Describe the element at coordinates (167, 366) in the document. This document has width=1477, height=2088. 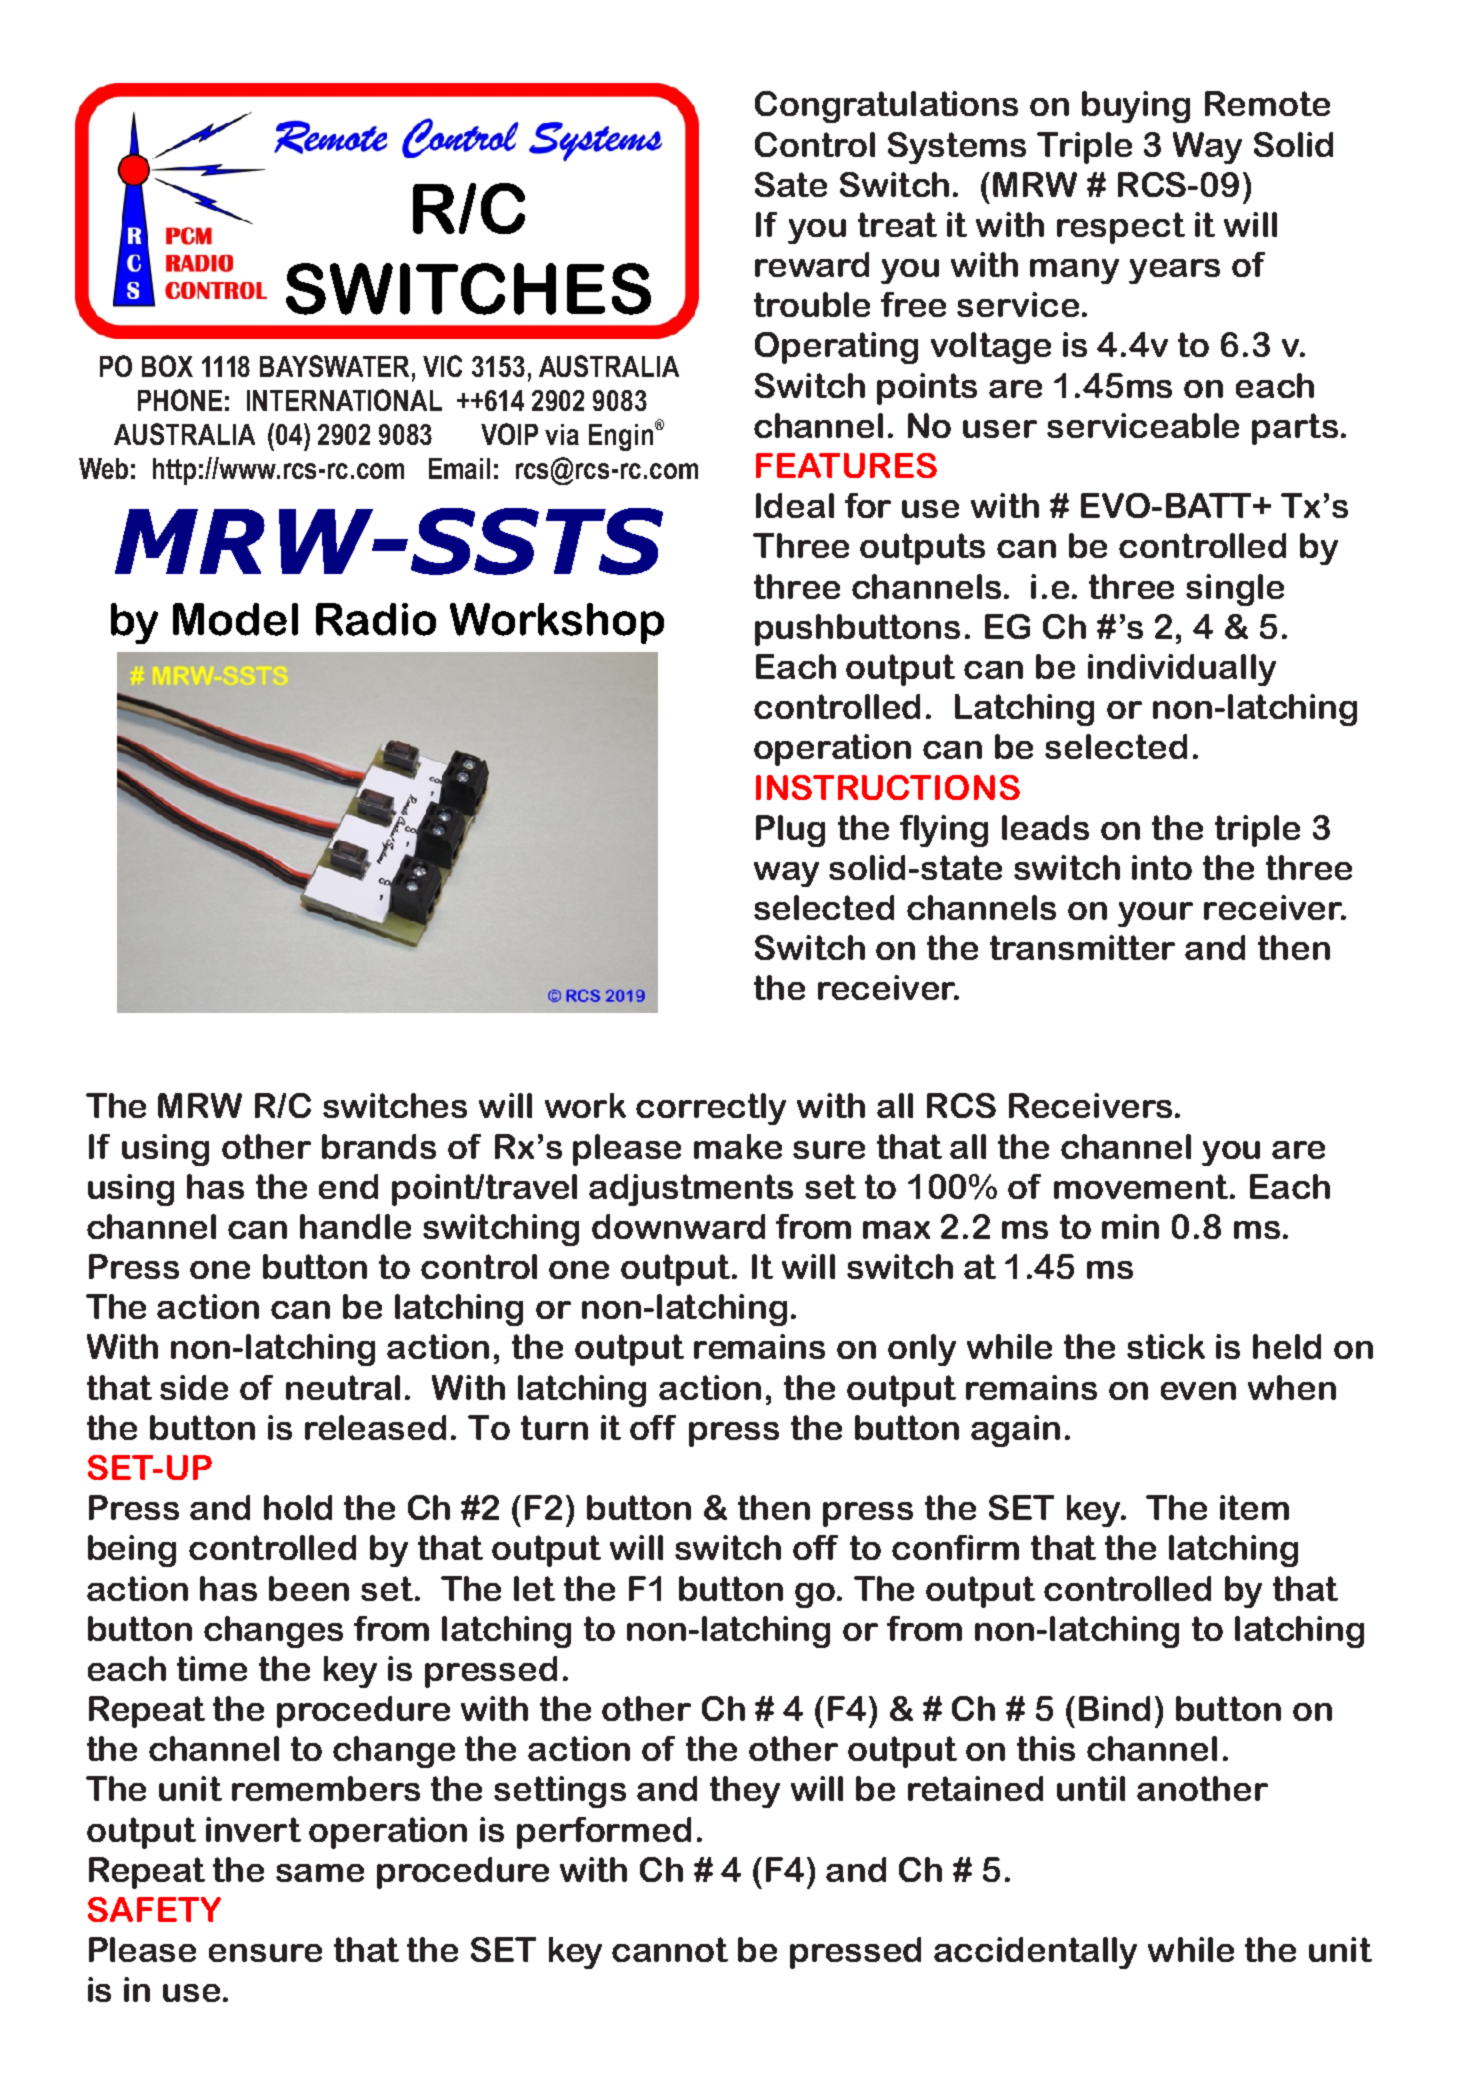
I see `BOX` at that location.
